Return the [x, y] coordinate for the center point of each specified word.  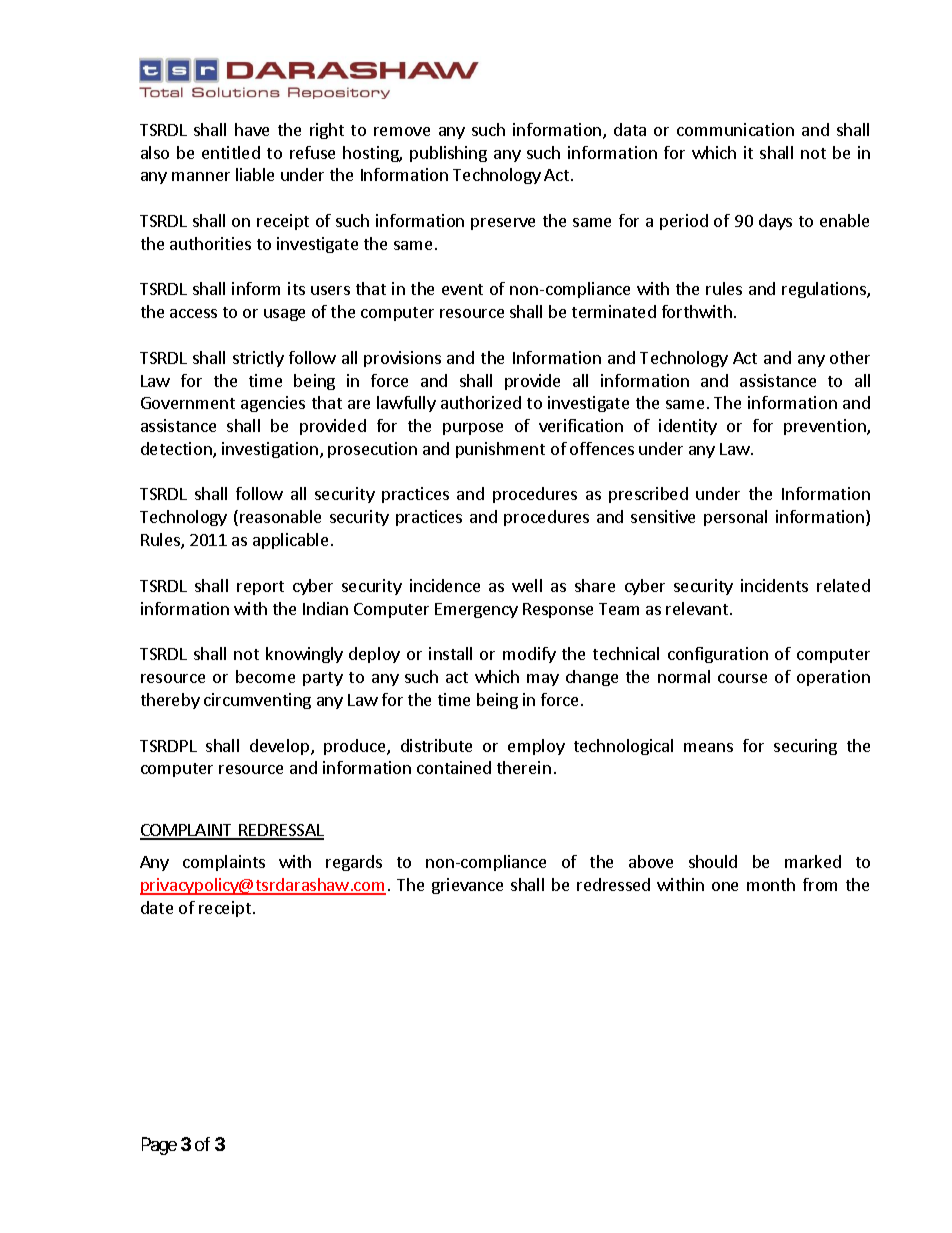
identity [688, 427]
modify [529, 655]
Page [159, 1146]
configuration [718, 655]
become [265, 676]
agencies [273, 404]
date [157, 907]
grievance [467, 886]
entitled [231, 152]
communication [735, 129]
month [771, 884]
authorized [481, 402]
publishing [448, 154]
